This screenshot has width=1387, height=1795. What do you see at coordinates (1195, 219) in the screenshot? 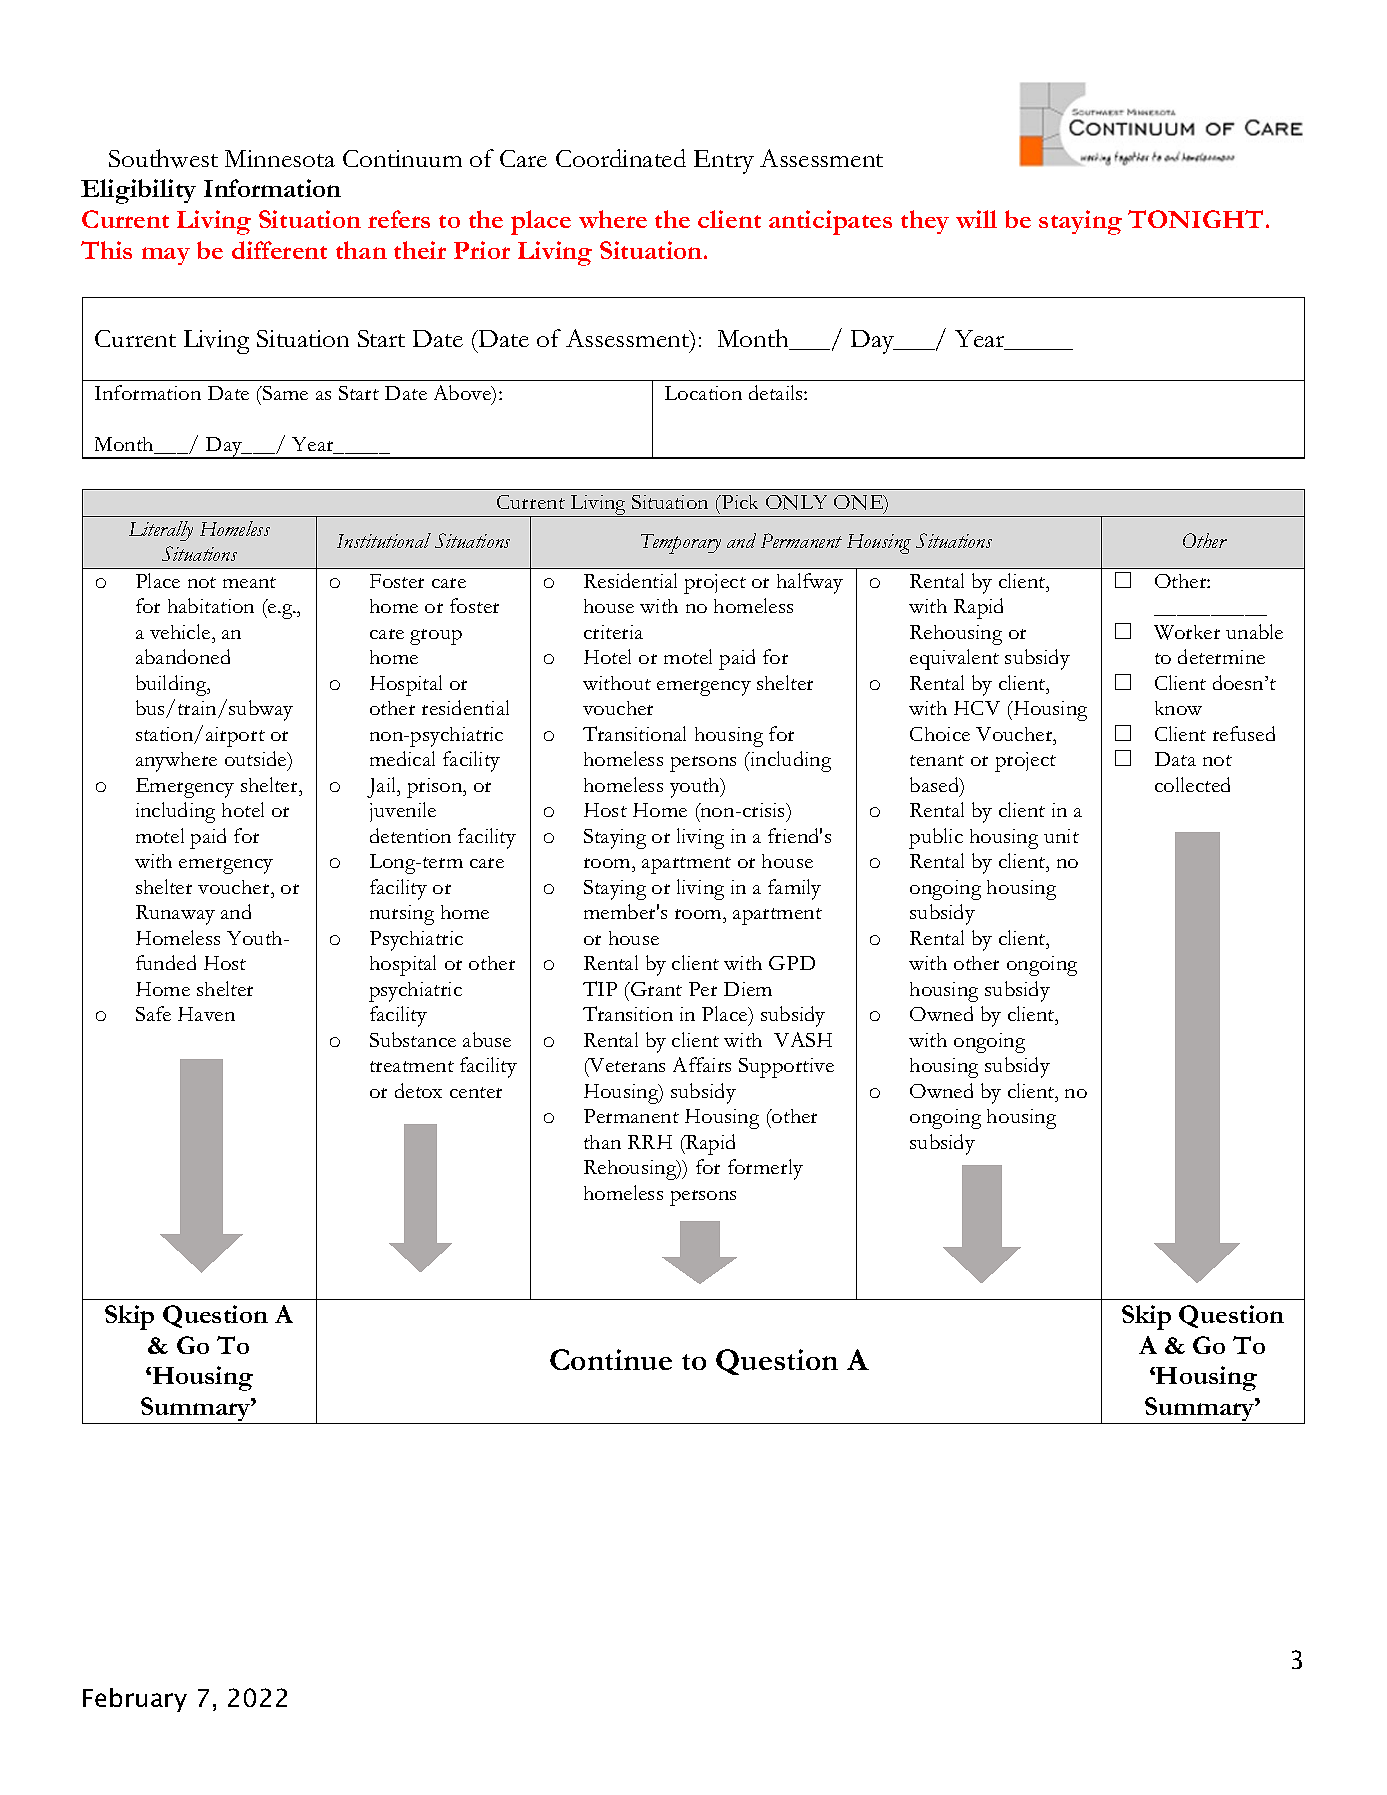
I see `TONIGHT` at bounding box center [1195, 219].
